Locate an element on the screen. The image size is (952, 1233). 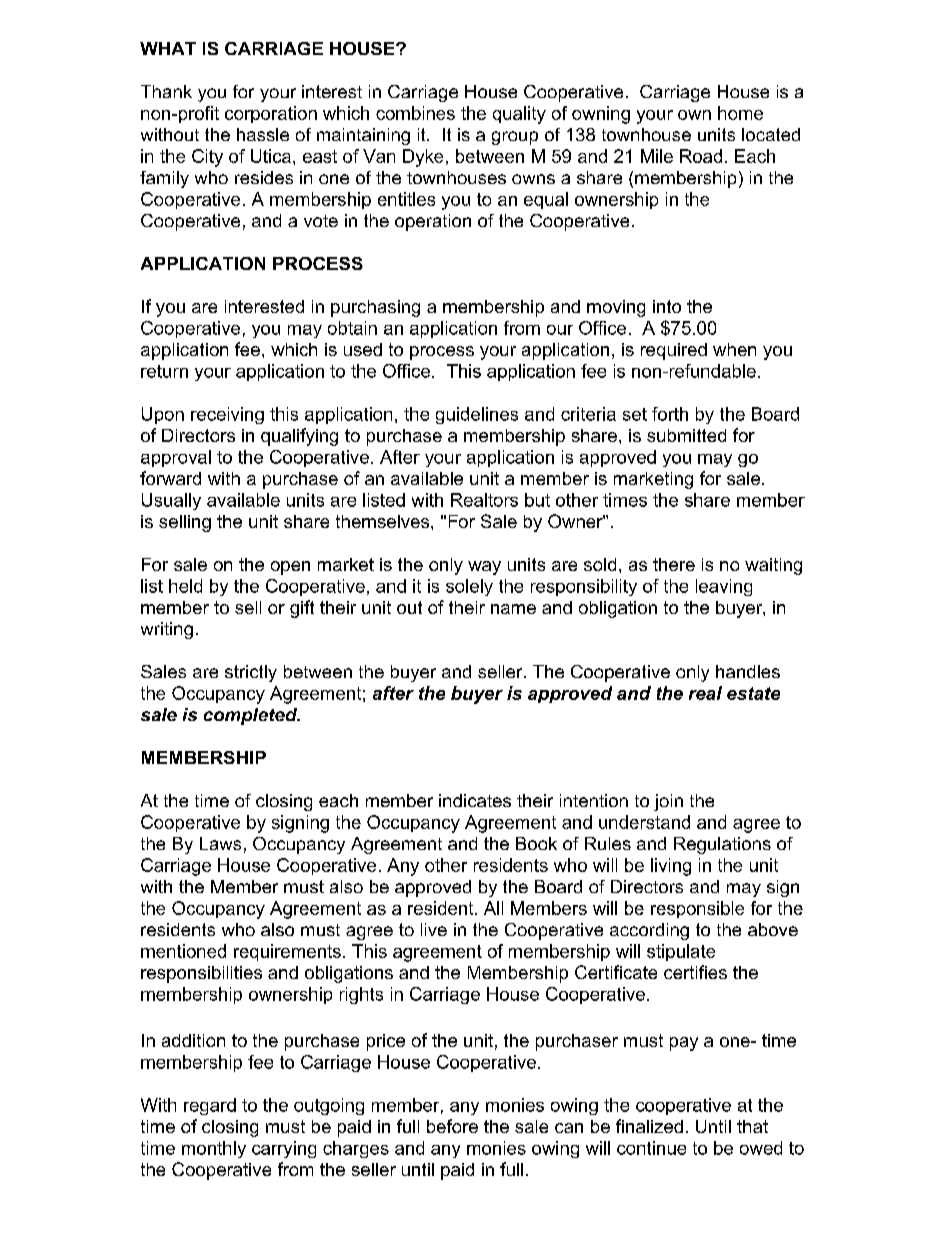
corporation is located at coordinates (271, 114).
